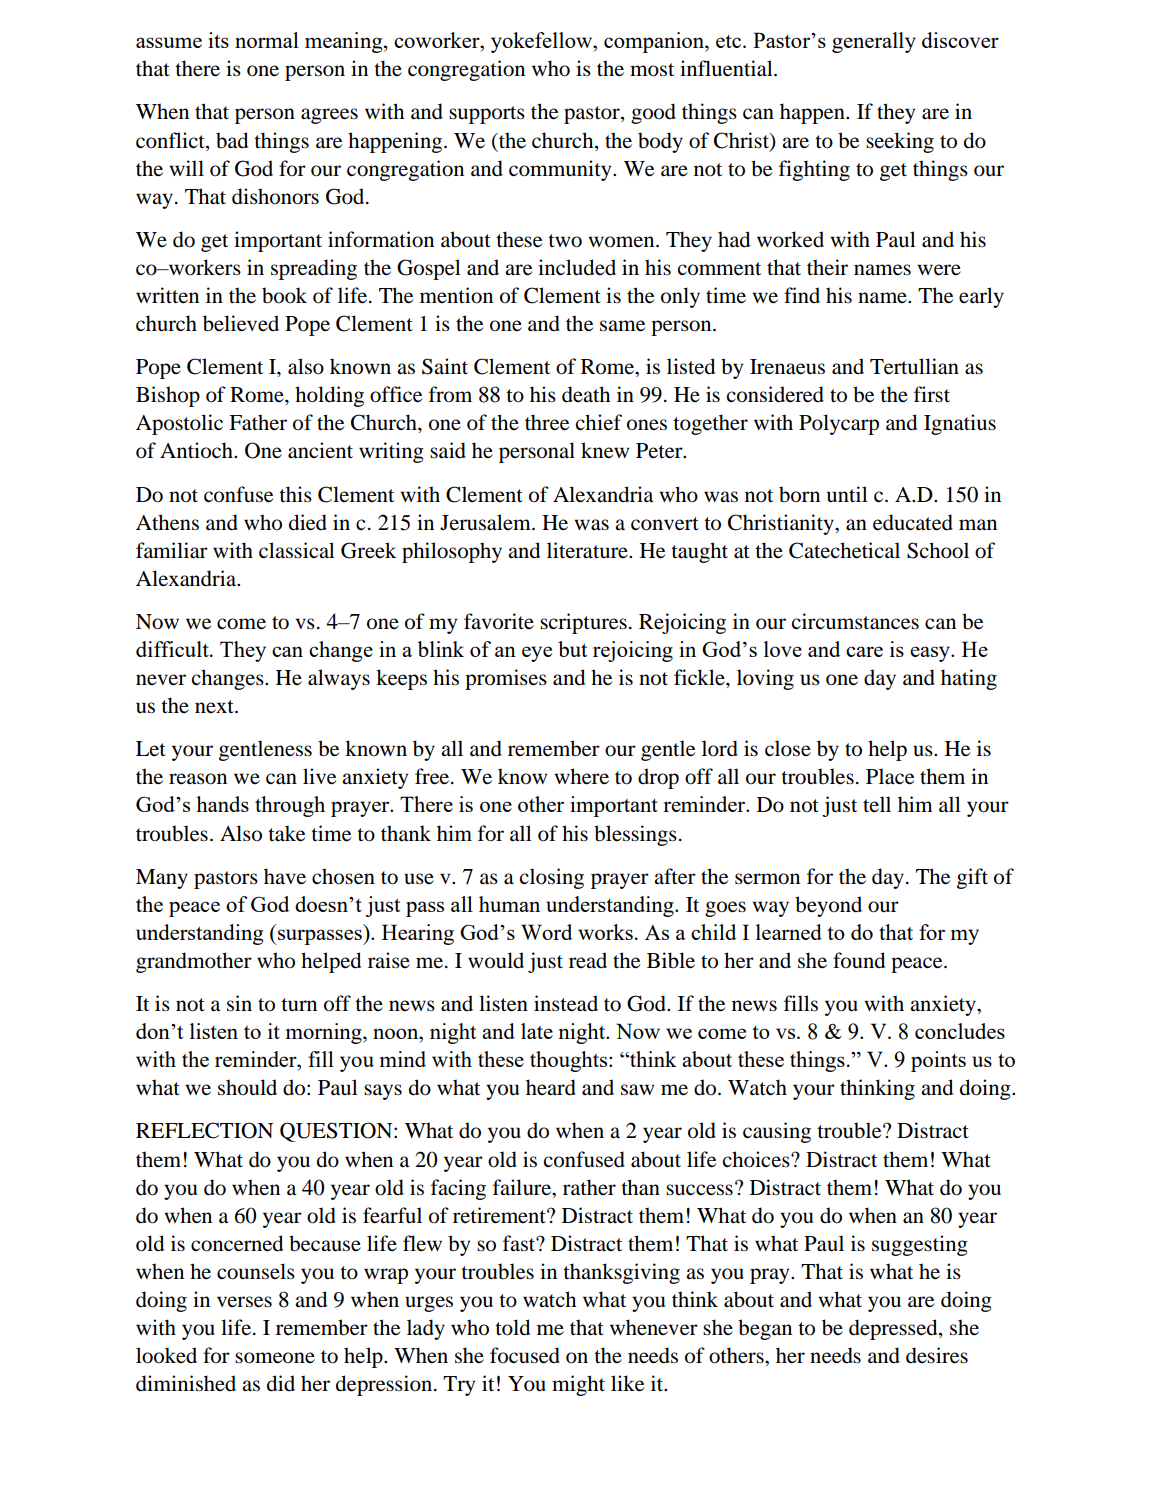 The height and width of the screenshot is (1493, 1154). Describe the element at coordinates (551, 878) in the screenshot. I see `closing` at that location.
